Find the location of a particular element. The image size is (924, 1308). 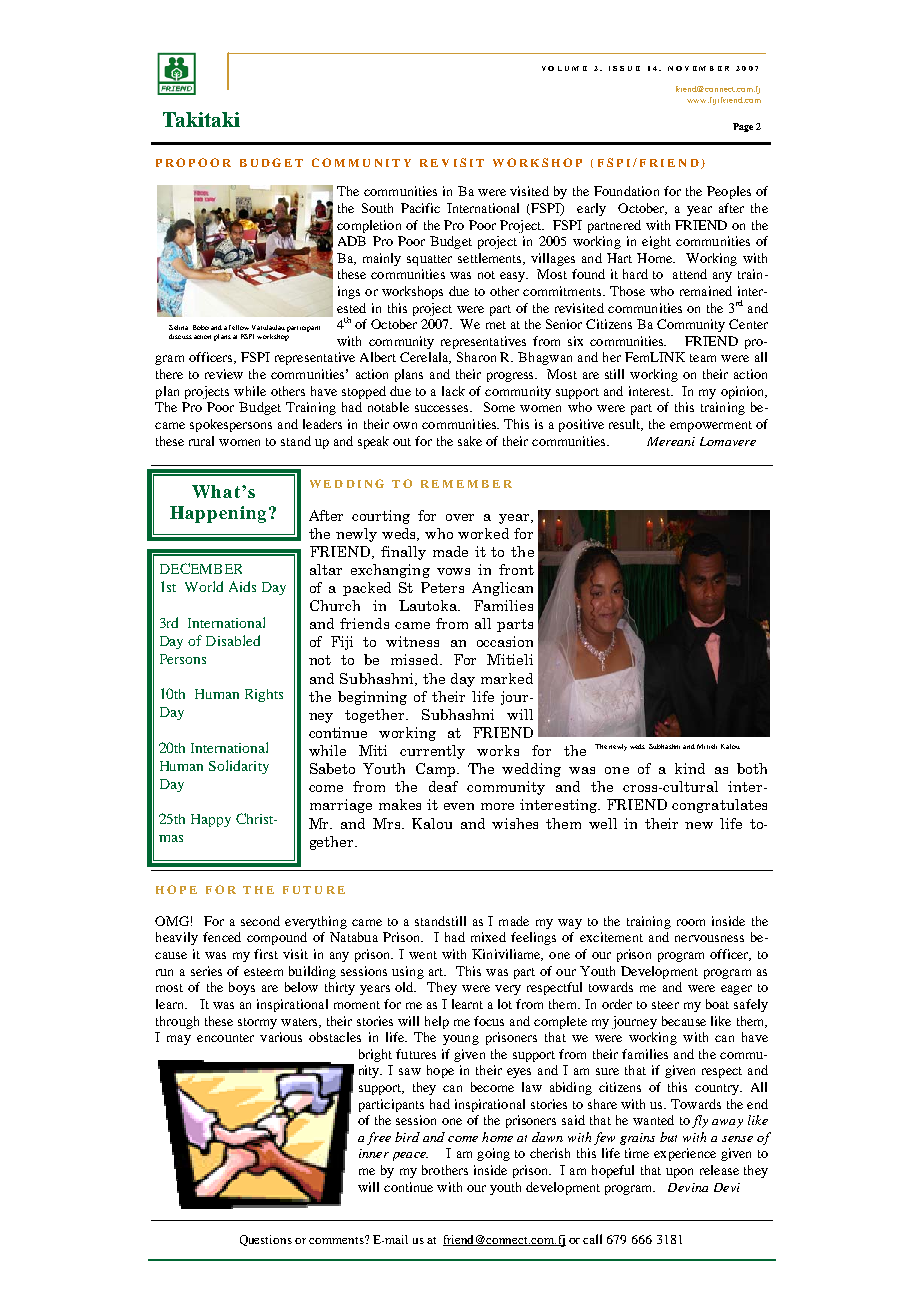

going is located at coordinates (493, 1154).
